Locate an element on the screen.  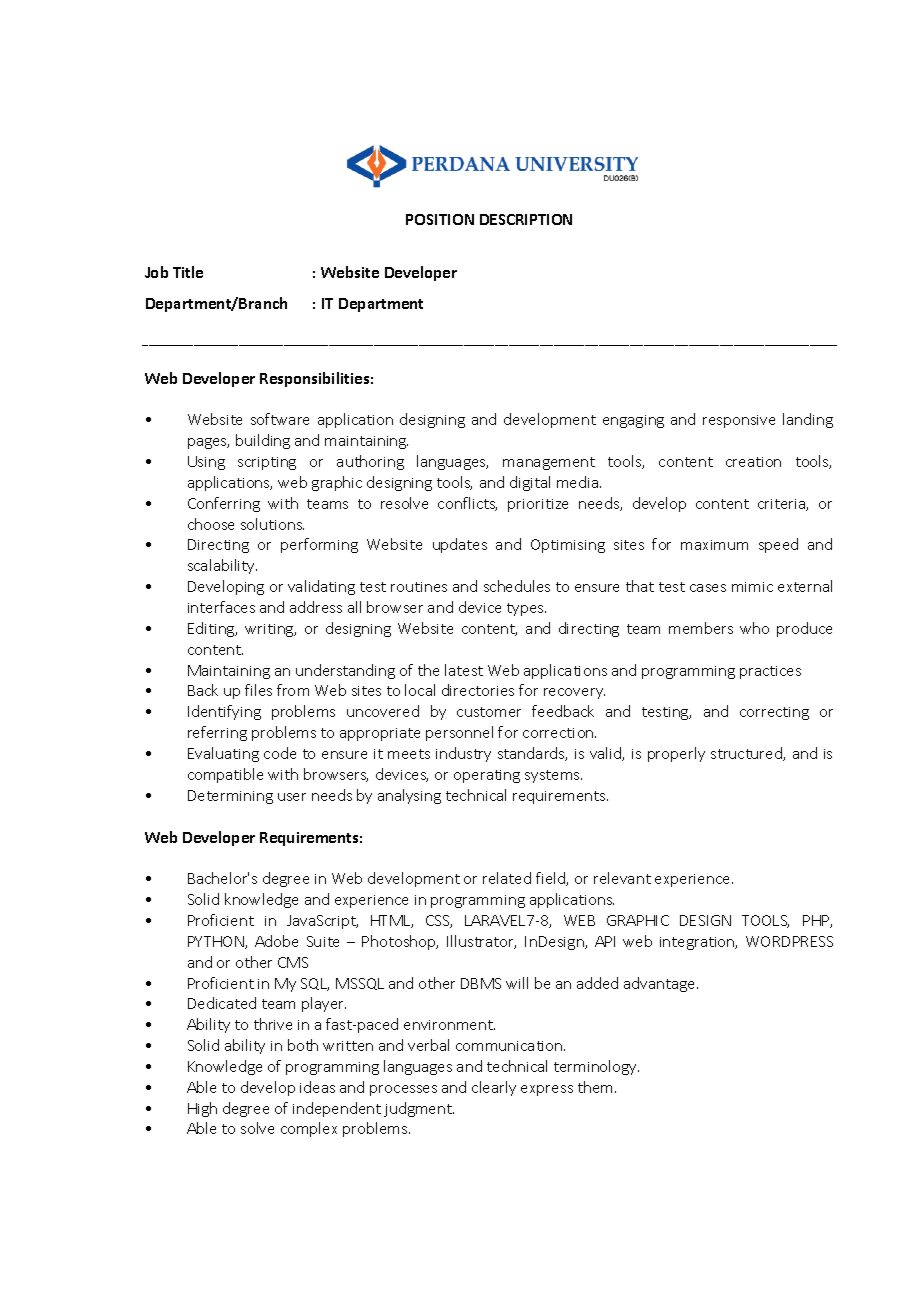
DESCRIPTION is located at coordinates (526, 219).
